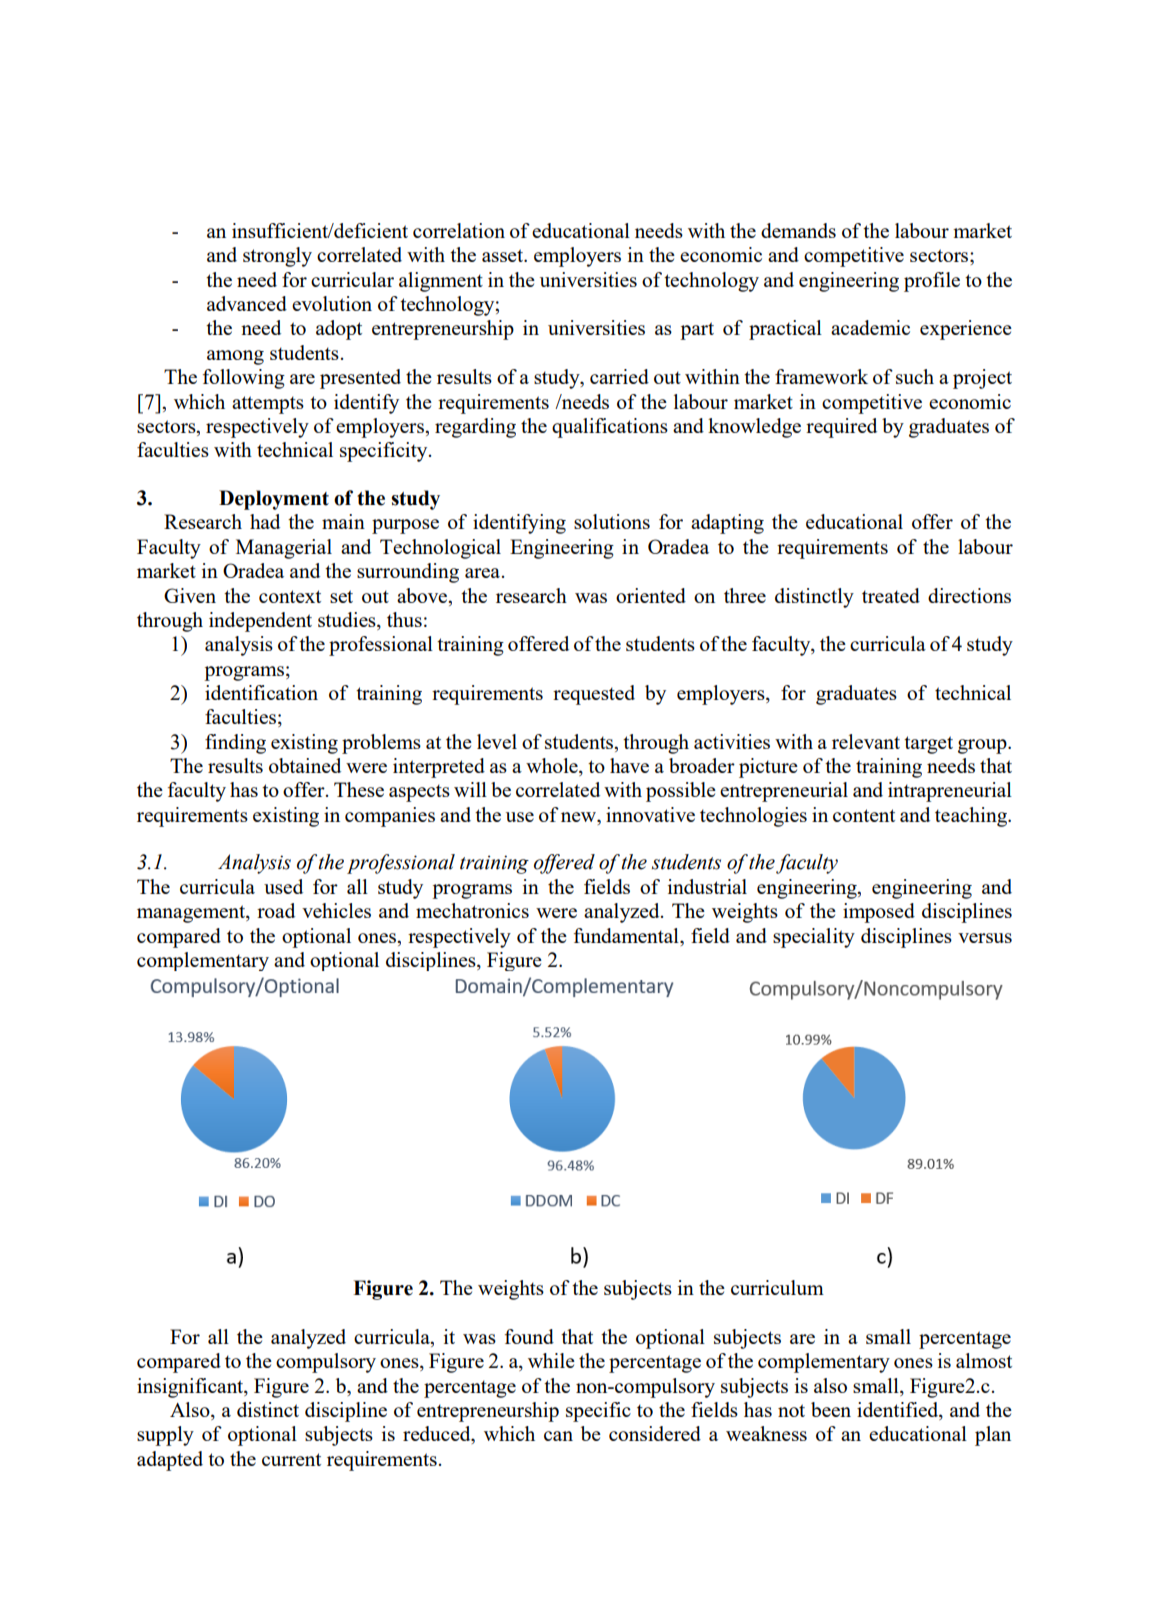 This image has height=1624, width=1149. What do you see at coordinates (650, 814) in the image?
I see `innovative` at bounding box center [650, 814].
